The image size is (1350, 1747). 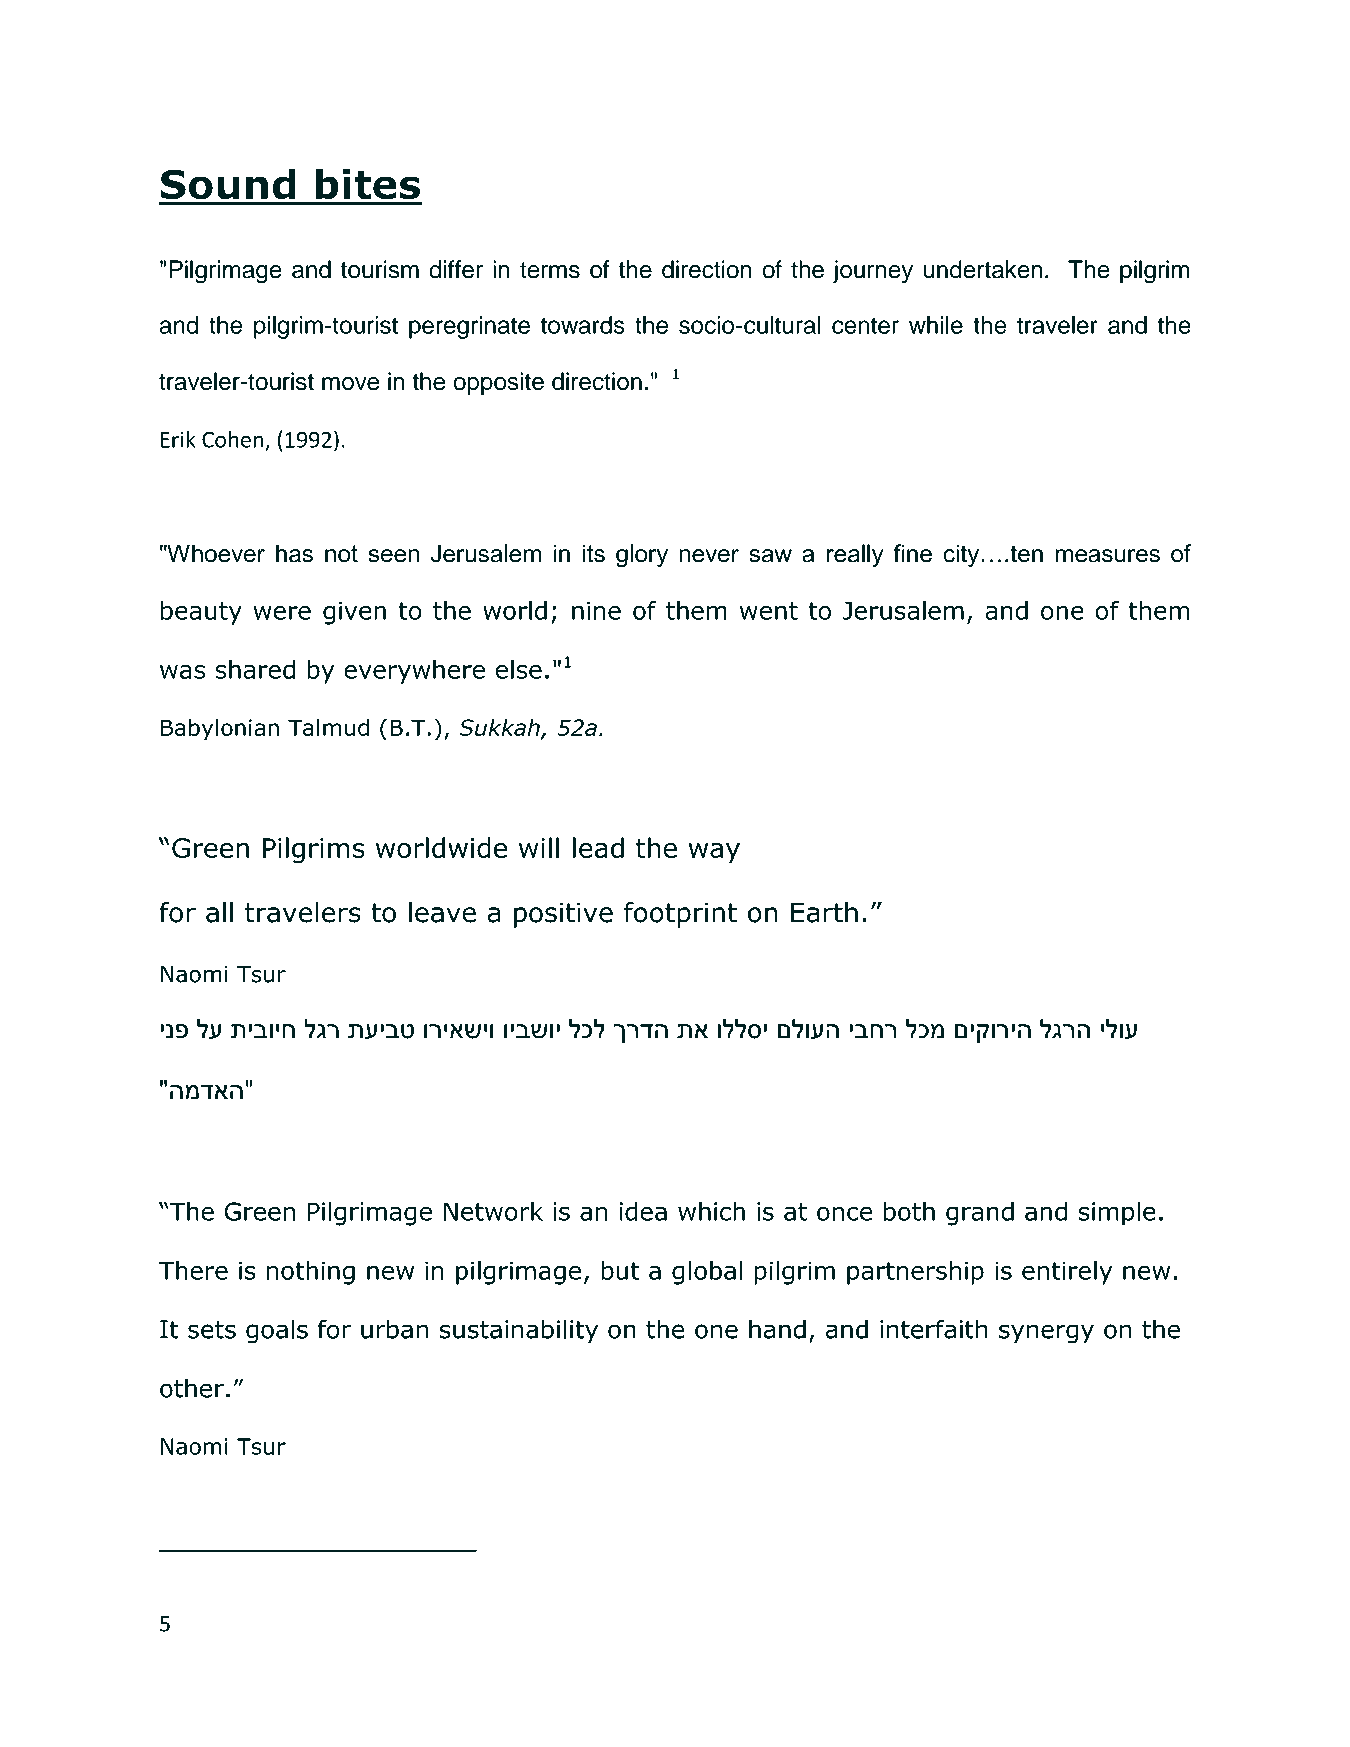 I want to click on tourism, so click(x=379, y=269).
